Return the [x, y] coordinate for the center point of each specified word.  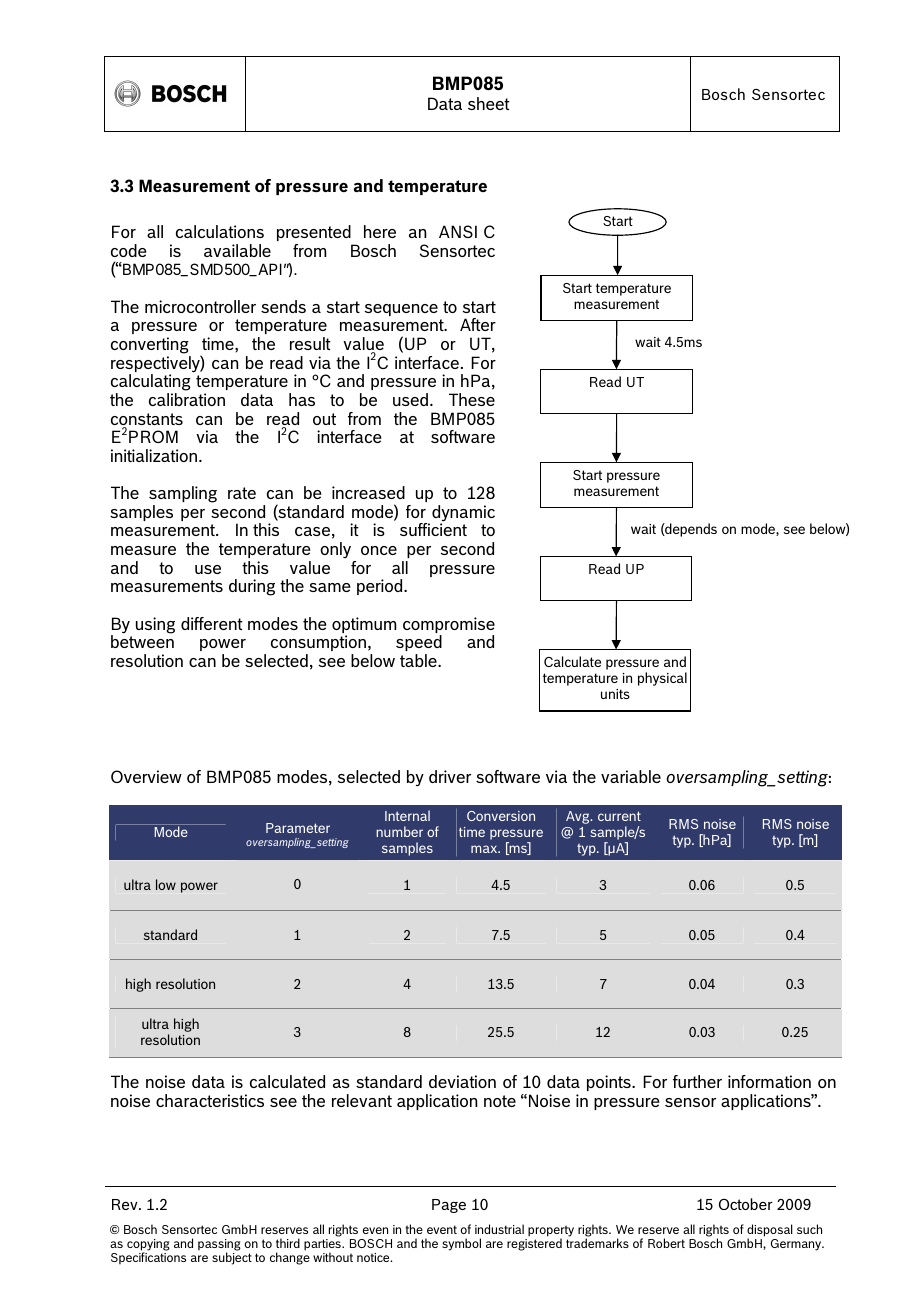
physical [662, 679]
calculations [220, 231]
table [419, 660]
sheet [489, 103]
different [212, 623]
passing [219, 1246]
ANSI [458, 231]
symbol [461, 1244]
